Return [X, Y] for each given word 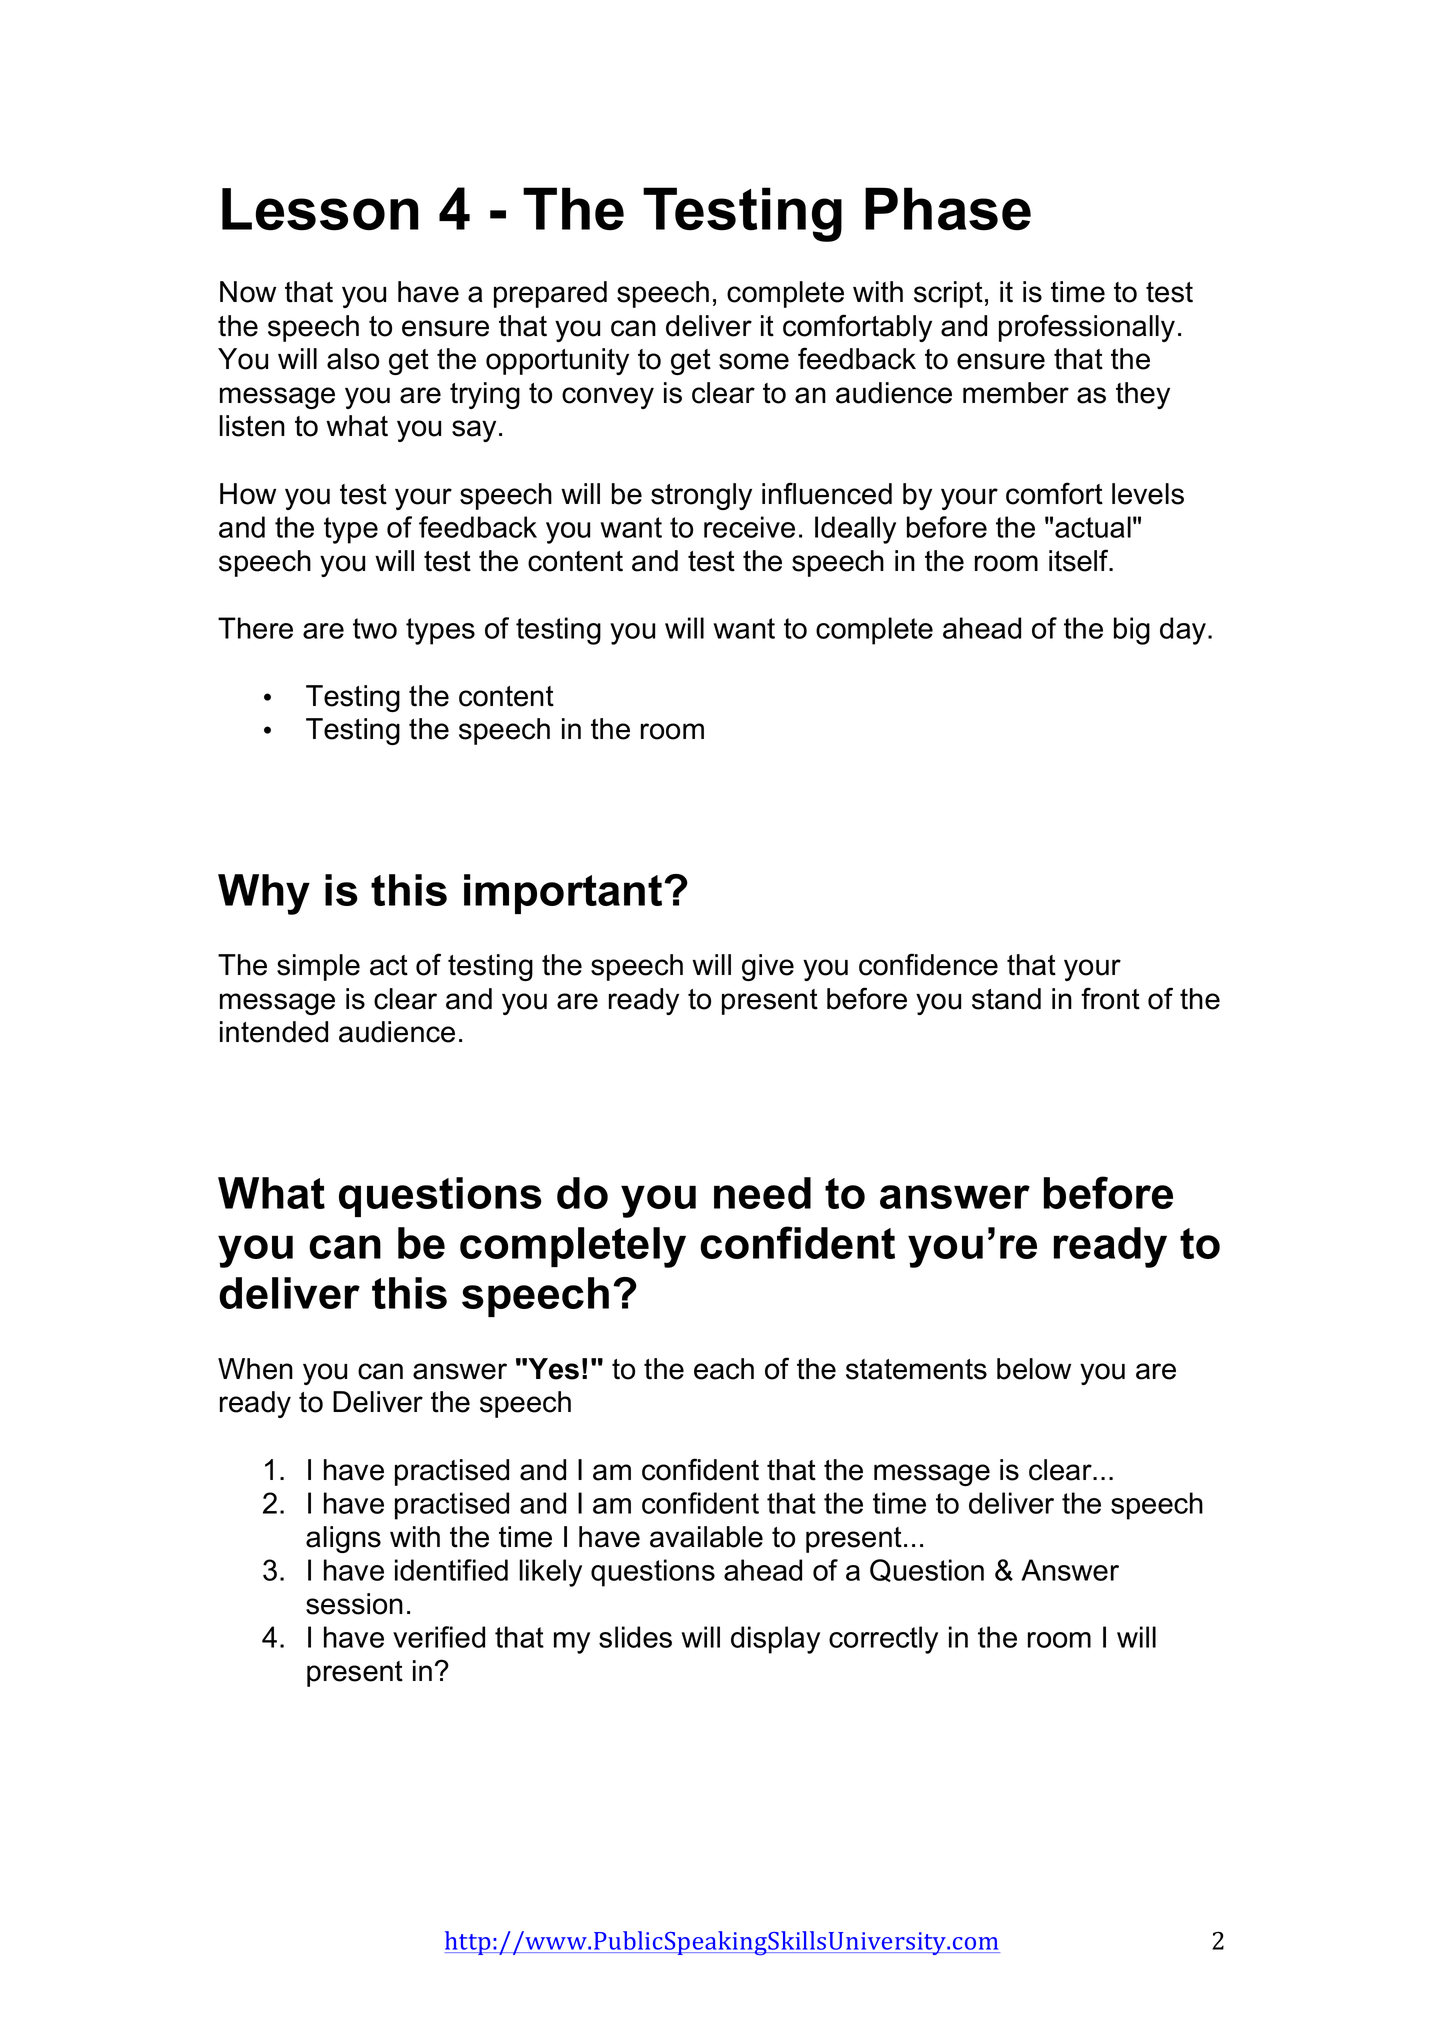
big [1132, 631]
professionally [1087, 328]
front [1110, 998]
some [754, 361]
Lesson [320, 209]
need [762, 1193]
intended [274, 1032]
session [354, 1604]
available [706, 1537]
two [375, 628]
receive [749, 527]
